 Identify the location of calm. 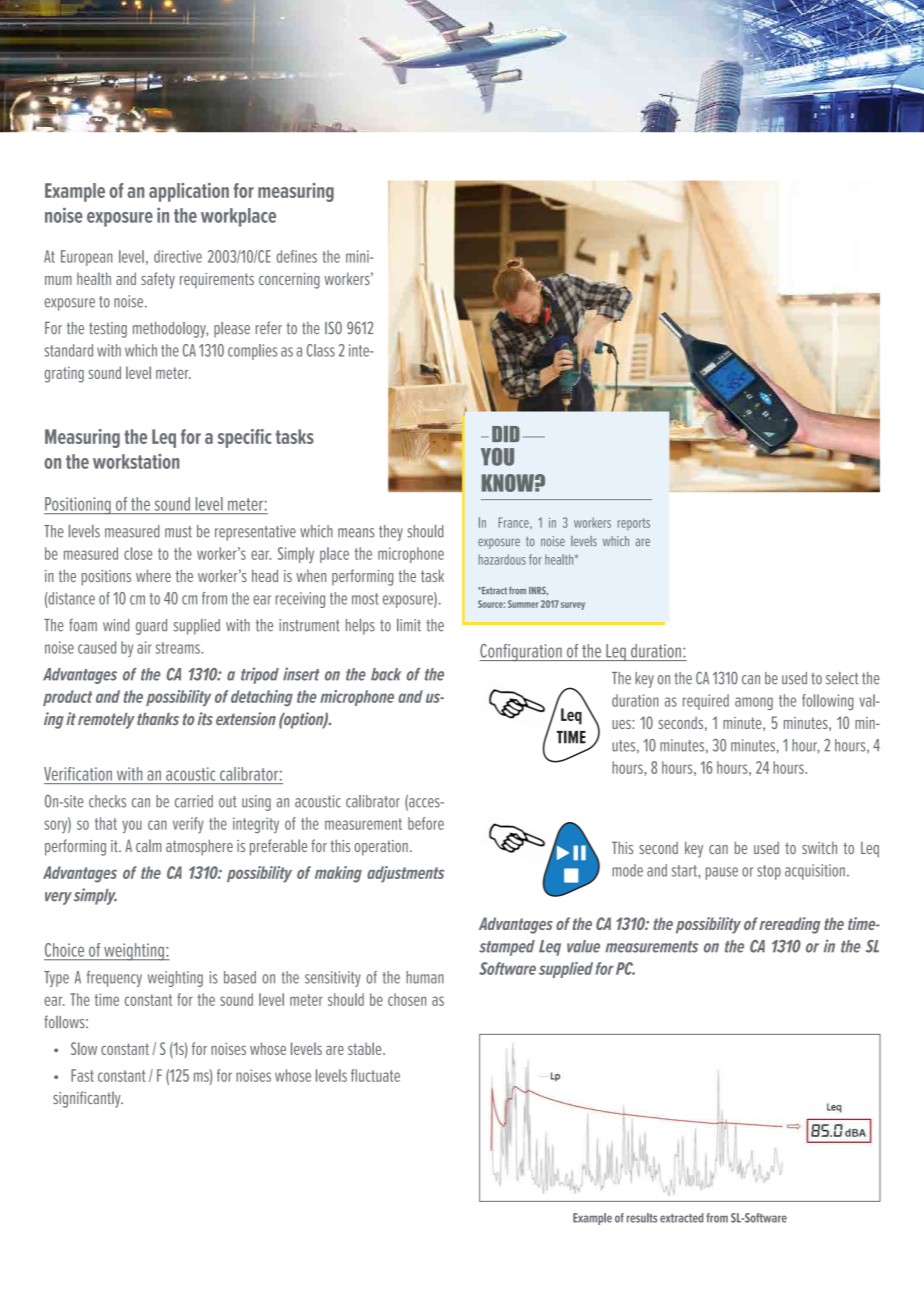
(148, 845).
